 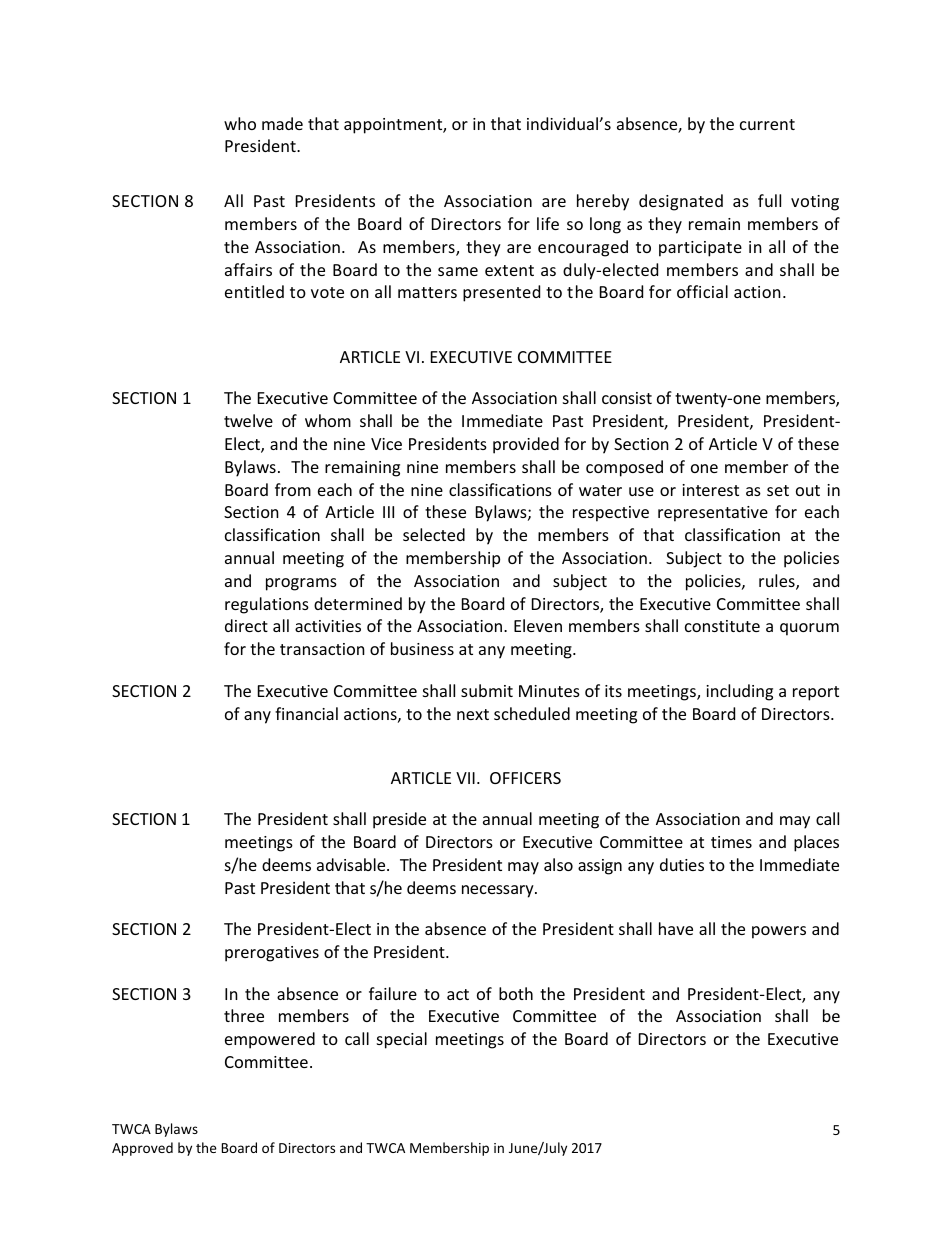 What do you see at coordinates (267, 605) in the screenshot?
I see `regulations` at bounding box center [267, 605].
